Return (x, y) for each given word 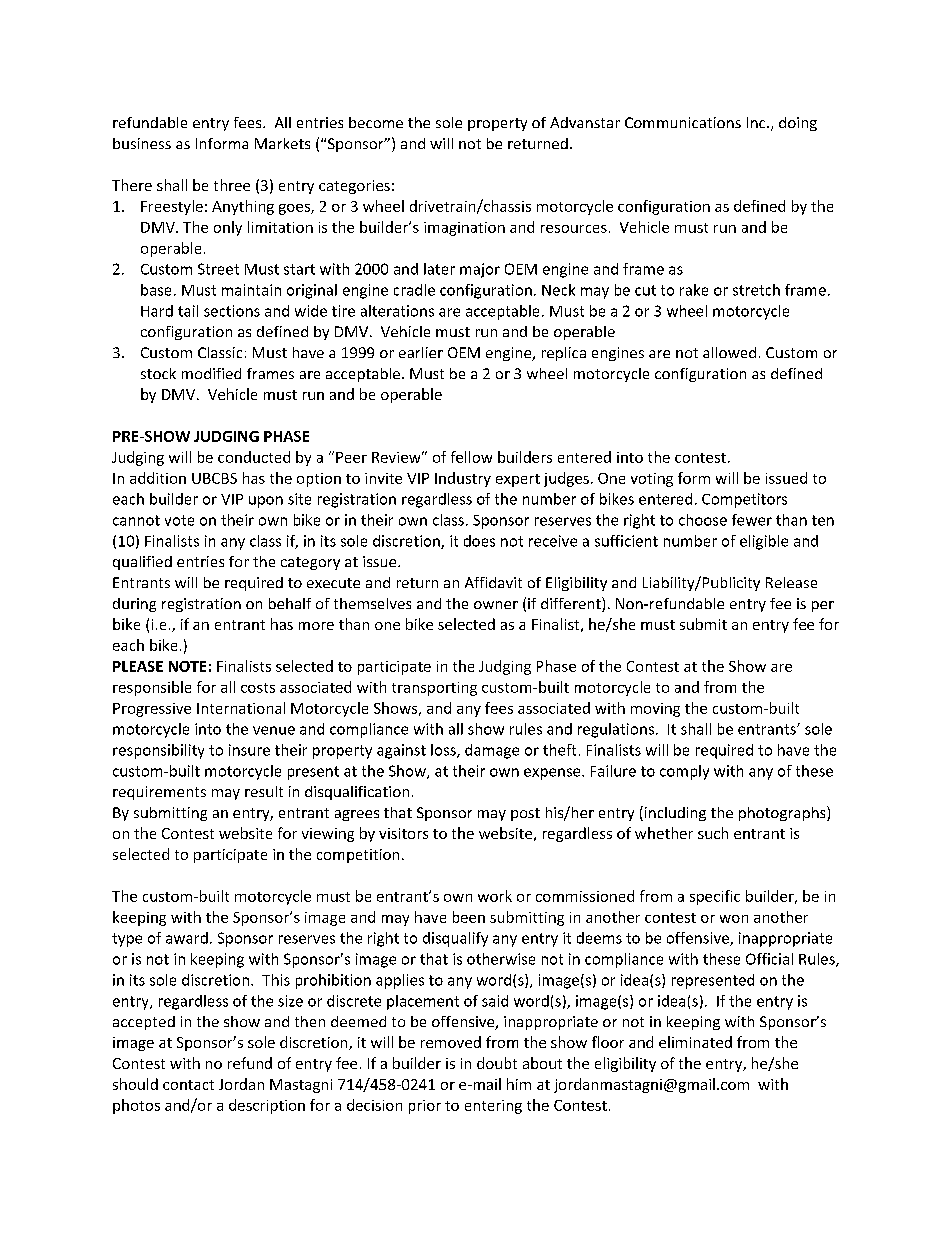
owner (496, 605)
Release (791, 582)
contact (188, 1085)
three (232, 185)
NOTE (187, 666)
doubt (497, 1063)
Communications (683, 122)
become (376, 122)
